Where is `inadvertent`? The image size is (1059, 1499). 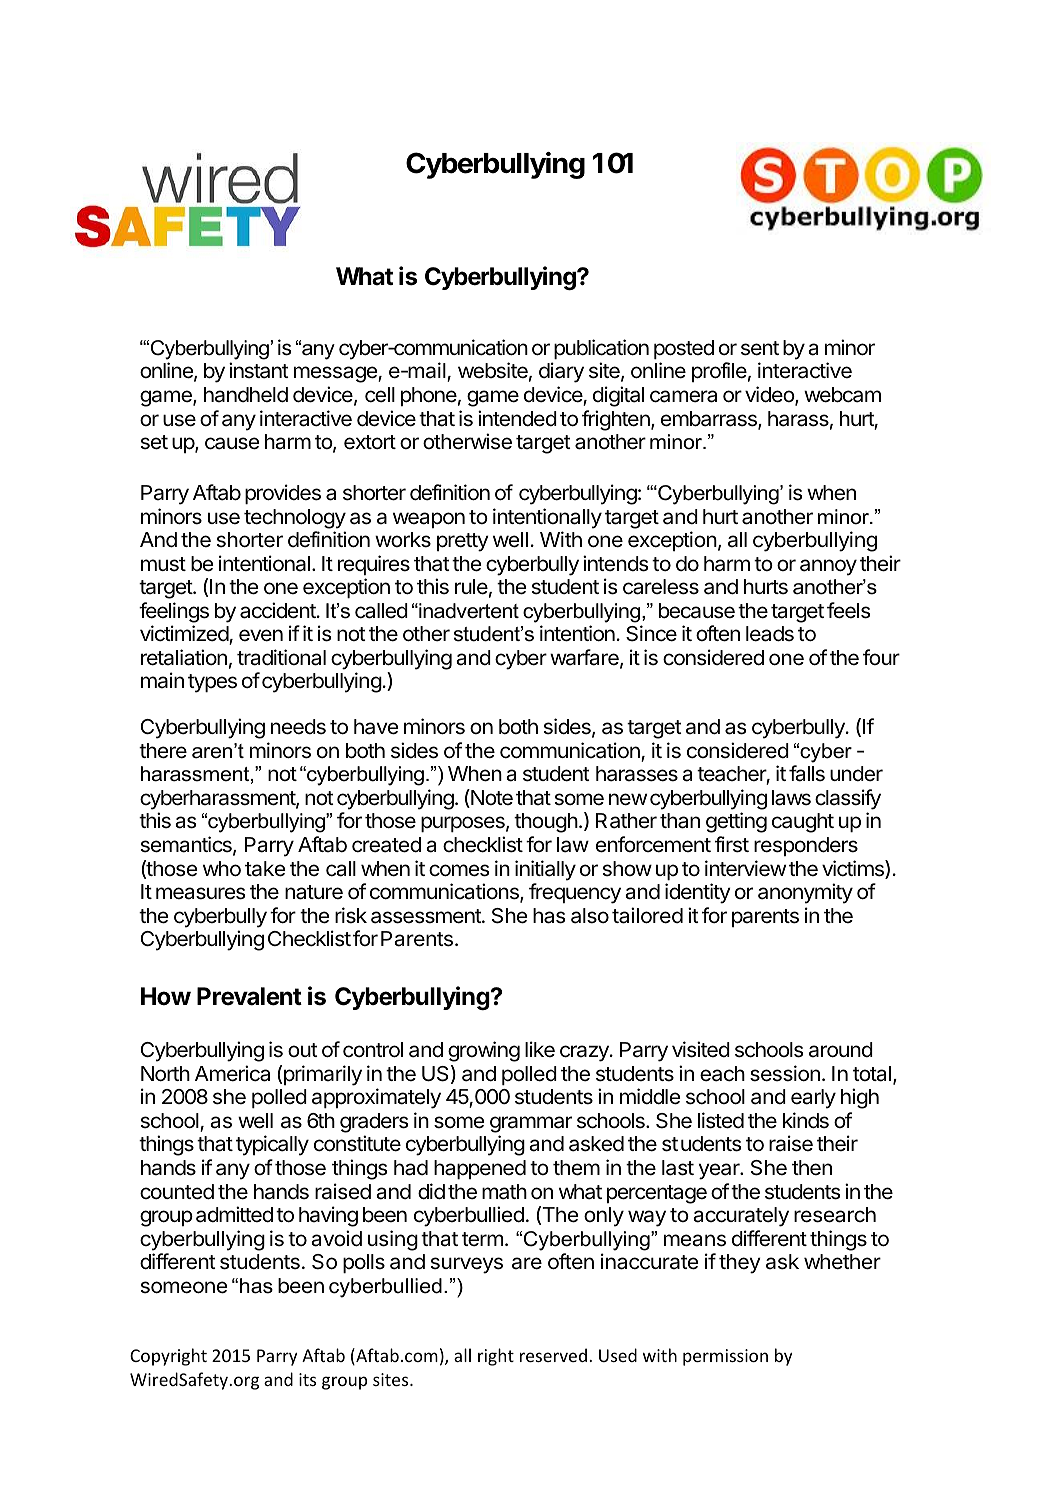
inadvertent is located at coordinates (468, 611).
